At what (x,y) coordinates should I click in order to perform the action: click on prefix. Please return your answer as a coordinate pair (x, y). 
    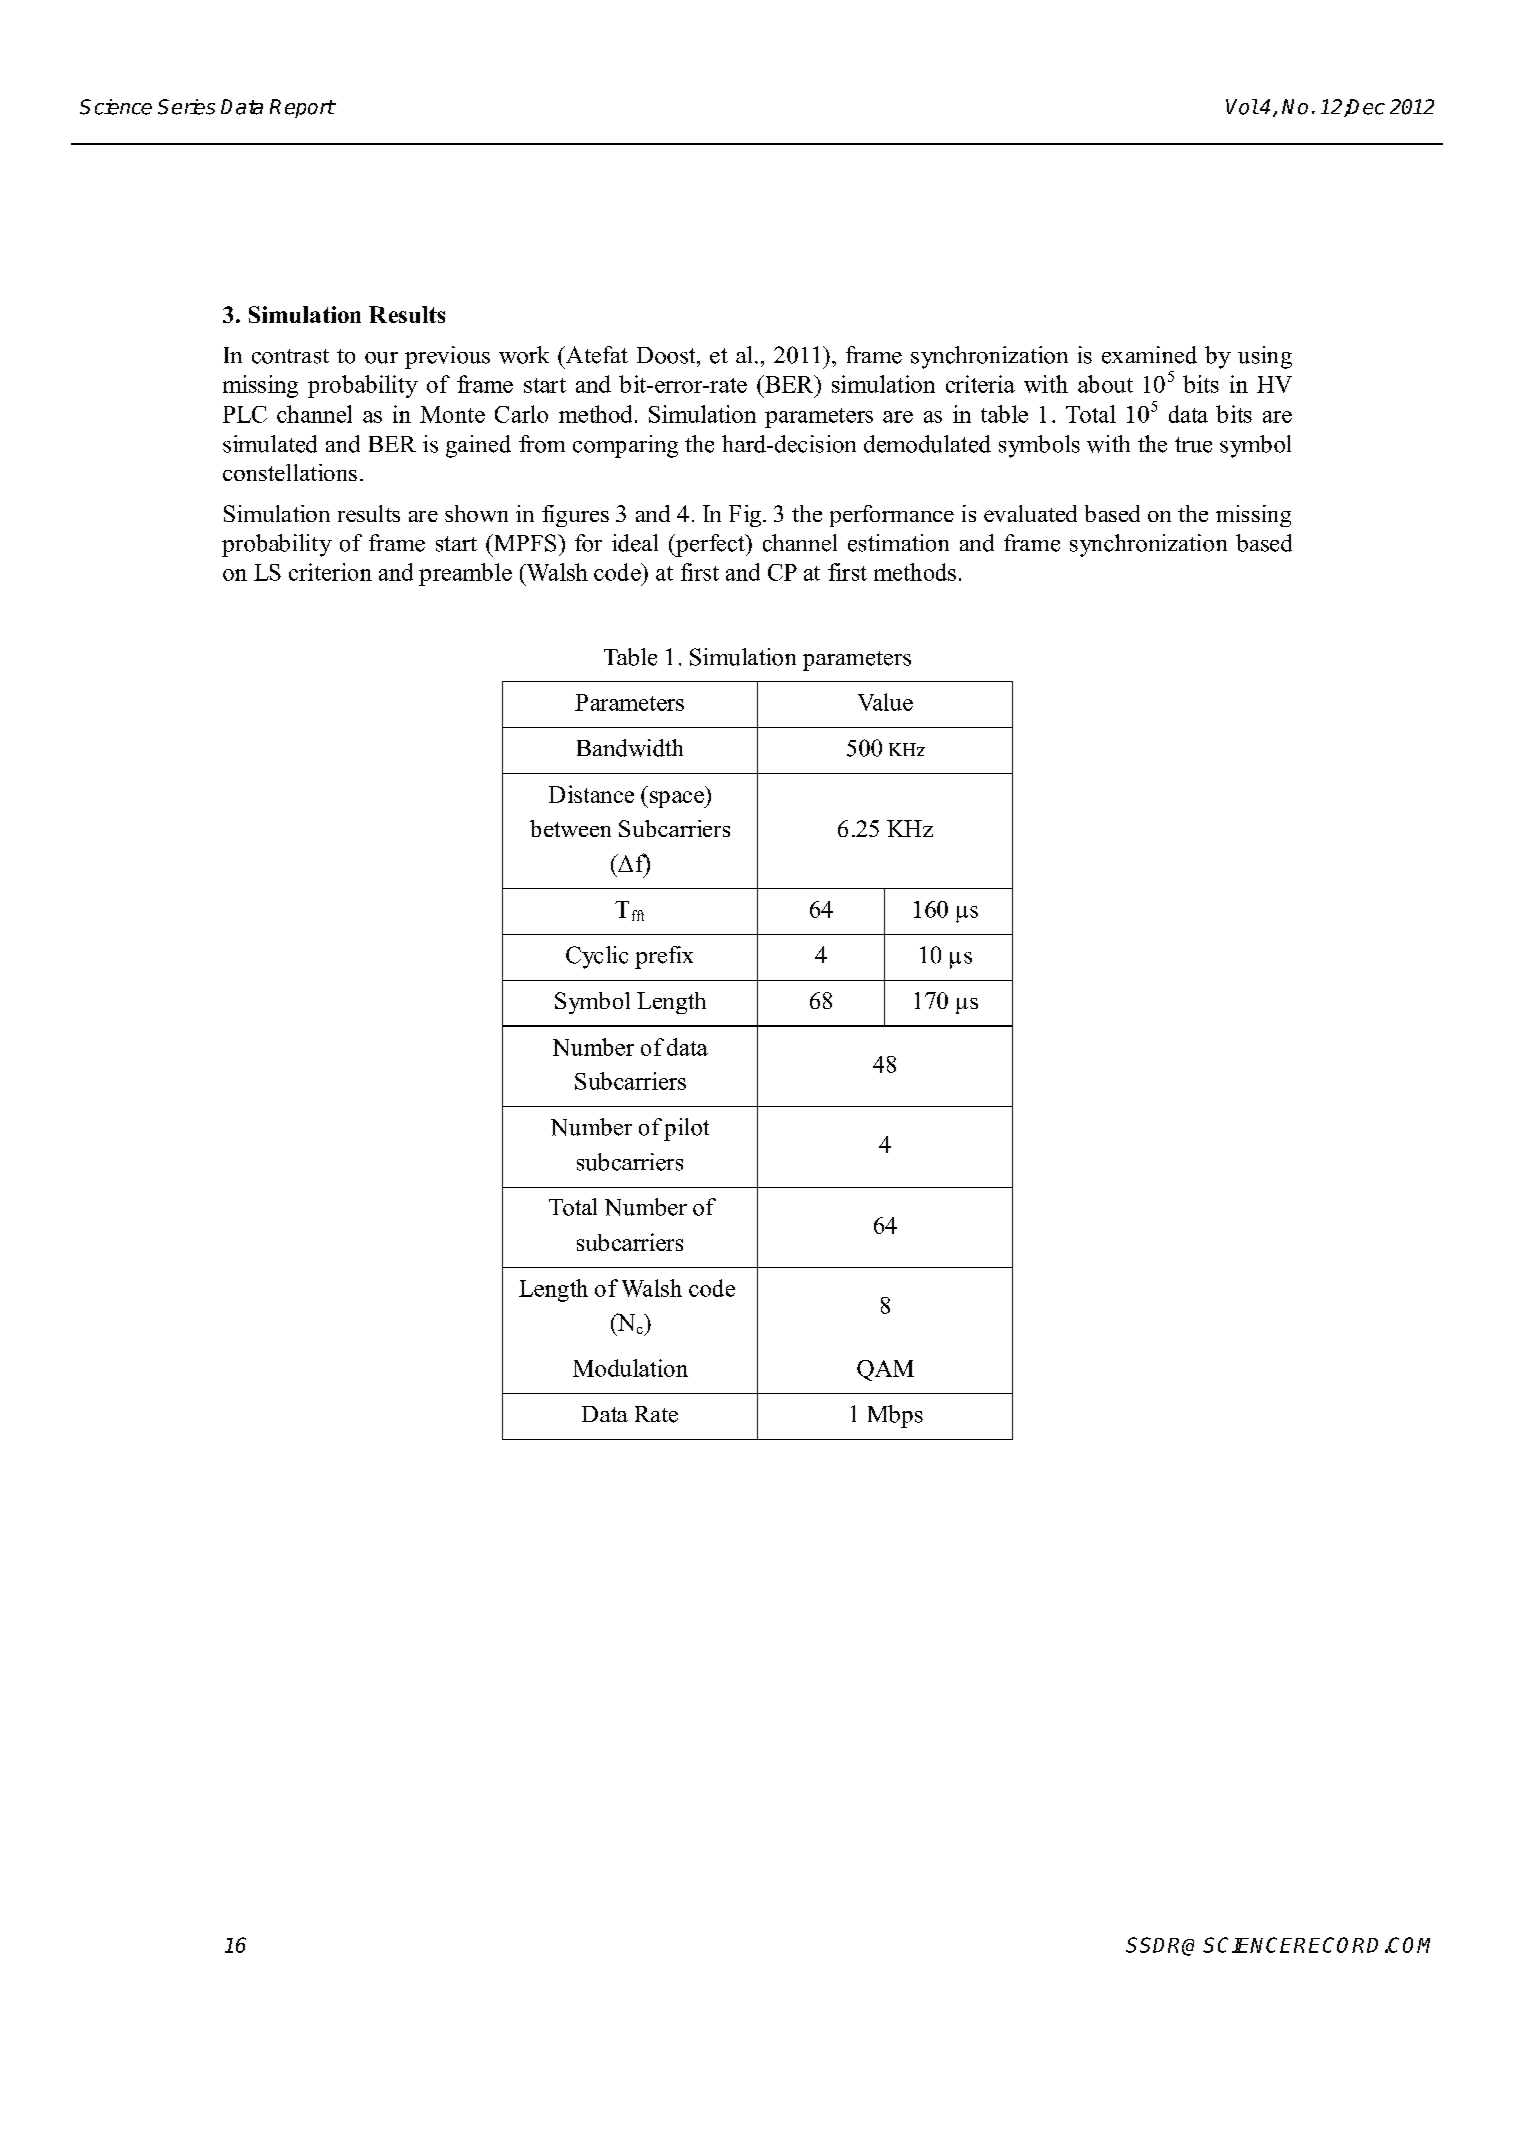
    Looking at the image, I should click on (664, 957).
